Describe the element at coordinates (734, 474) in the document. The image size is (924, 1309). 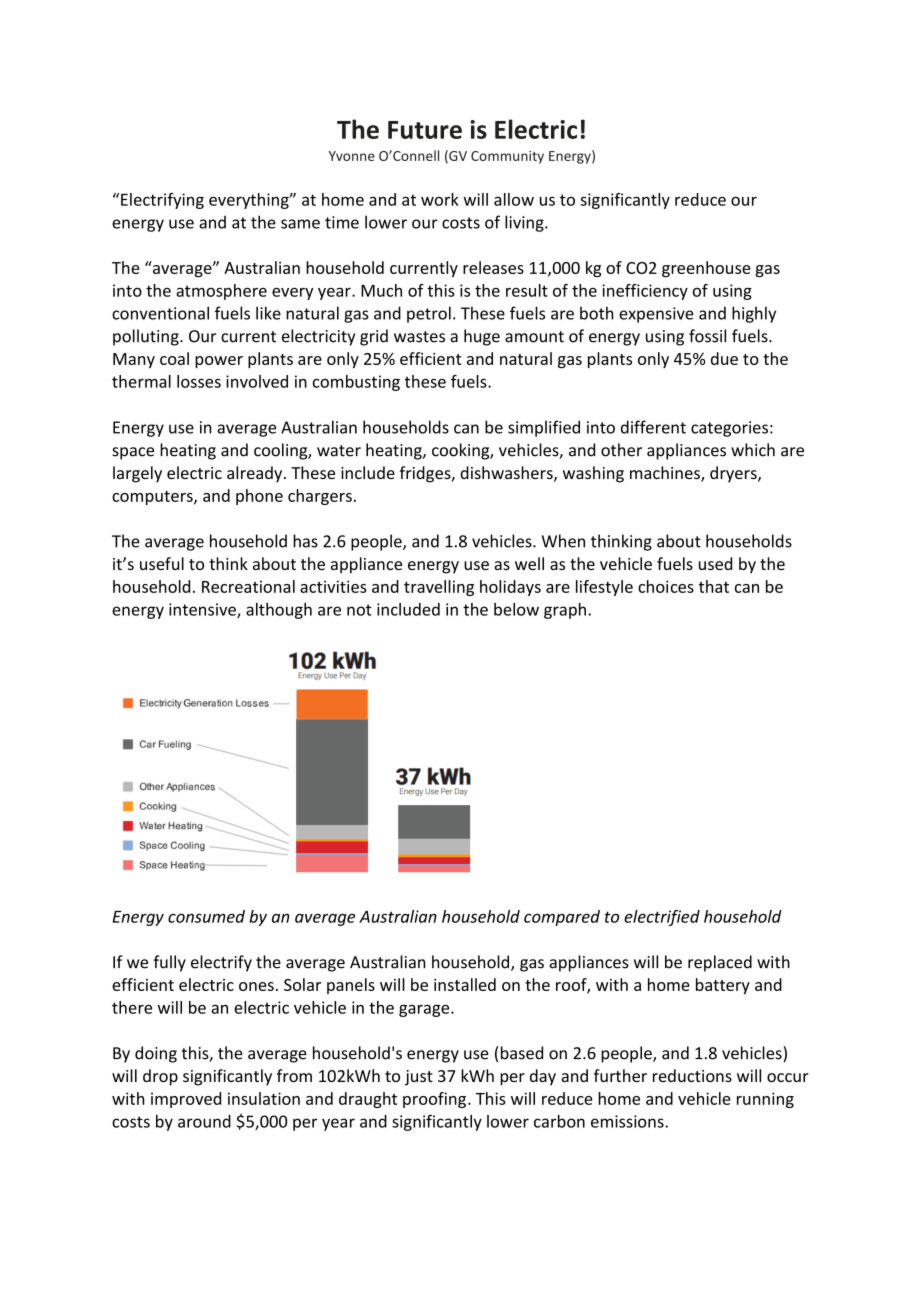
I see `dryers` at that location.
